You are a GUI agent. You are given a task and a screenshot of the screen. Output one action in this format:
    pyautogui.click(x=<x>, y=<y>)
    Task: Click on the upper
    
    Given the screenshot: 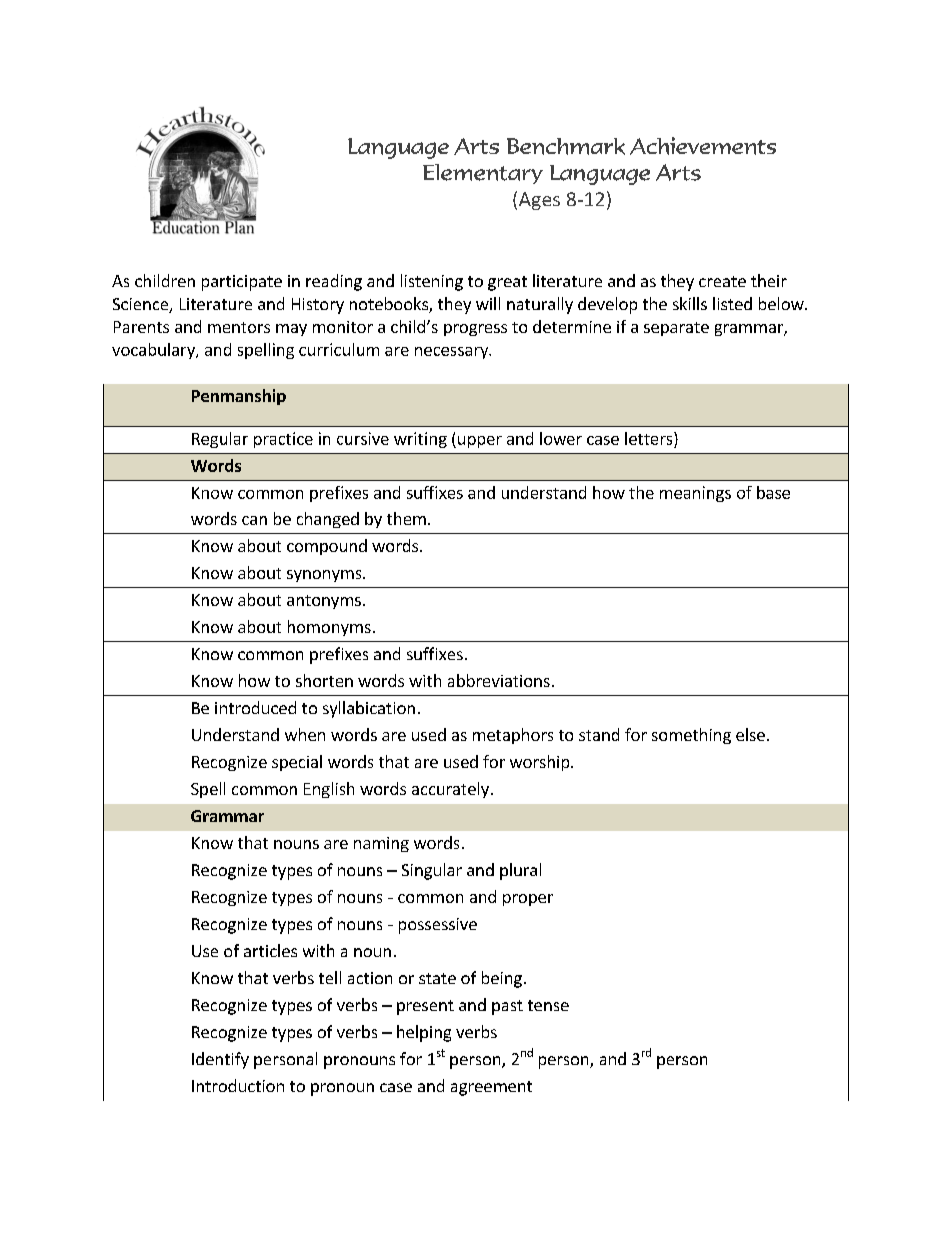 What is the action you would take?
    pyautogui.click(x=478, y=442)
